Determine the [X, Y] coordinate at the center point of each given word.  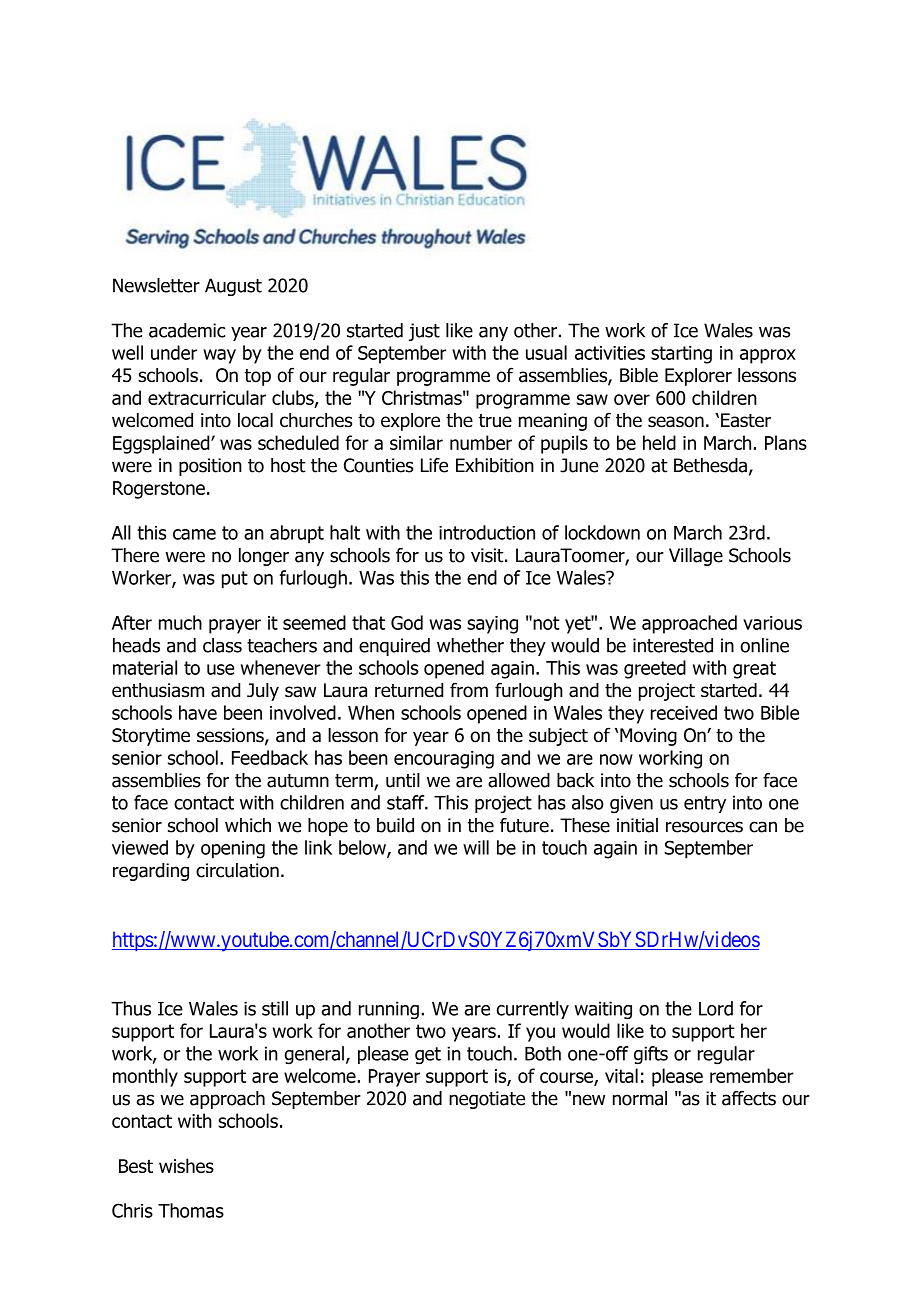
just [424, 332]
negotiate [487, 1100]
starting [681, 355]
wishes [186, 1165]
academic [187, 330]
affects [749, 1098]
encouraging [444, 760]
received [684, 712]
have [198, 712]
